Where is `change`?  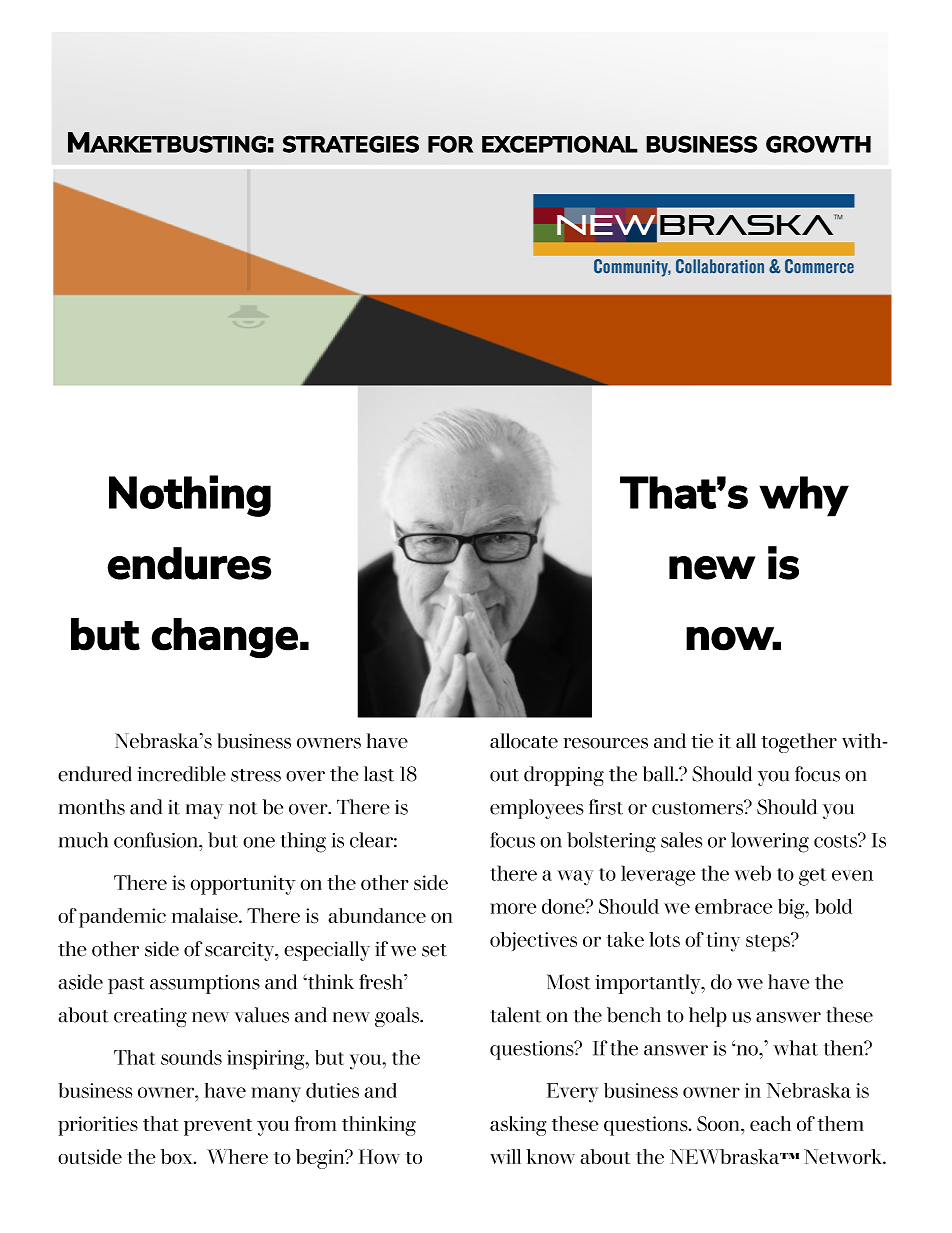
change is located at coordinates (224, 638).
